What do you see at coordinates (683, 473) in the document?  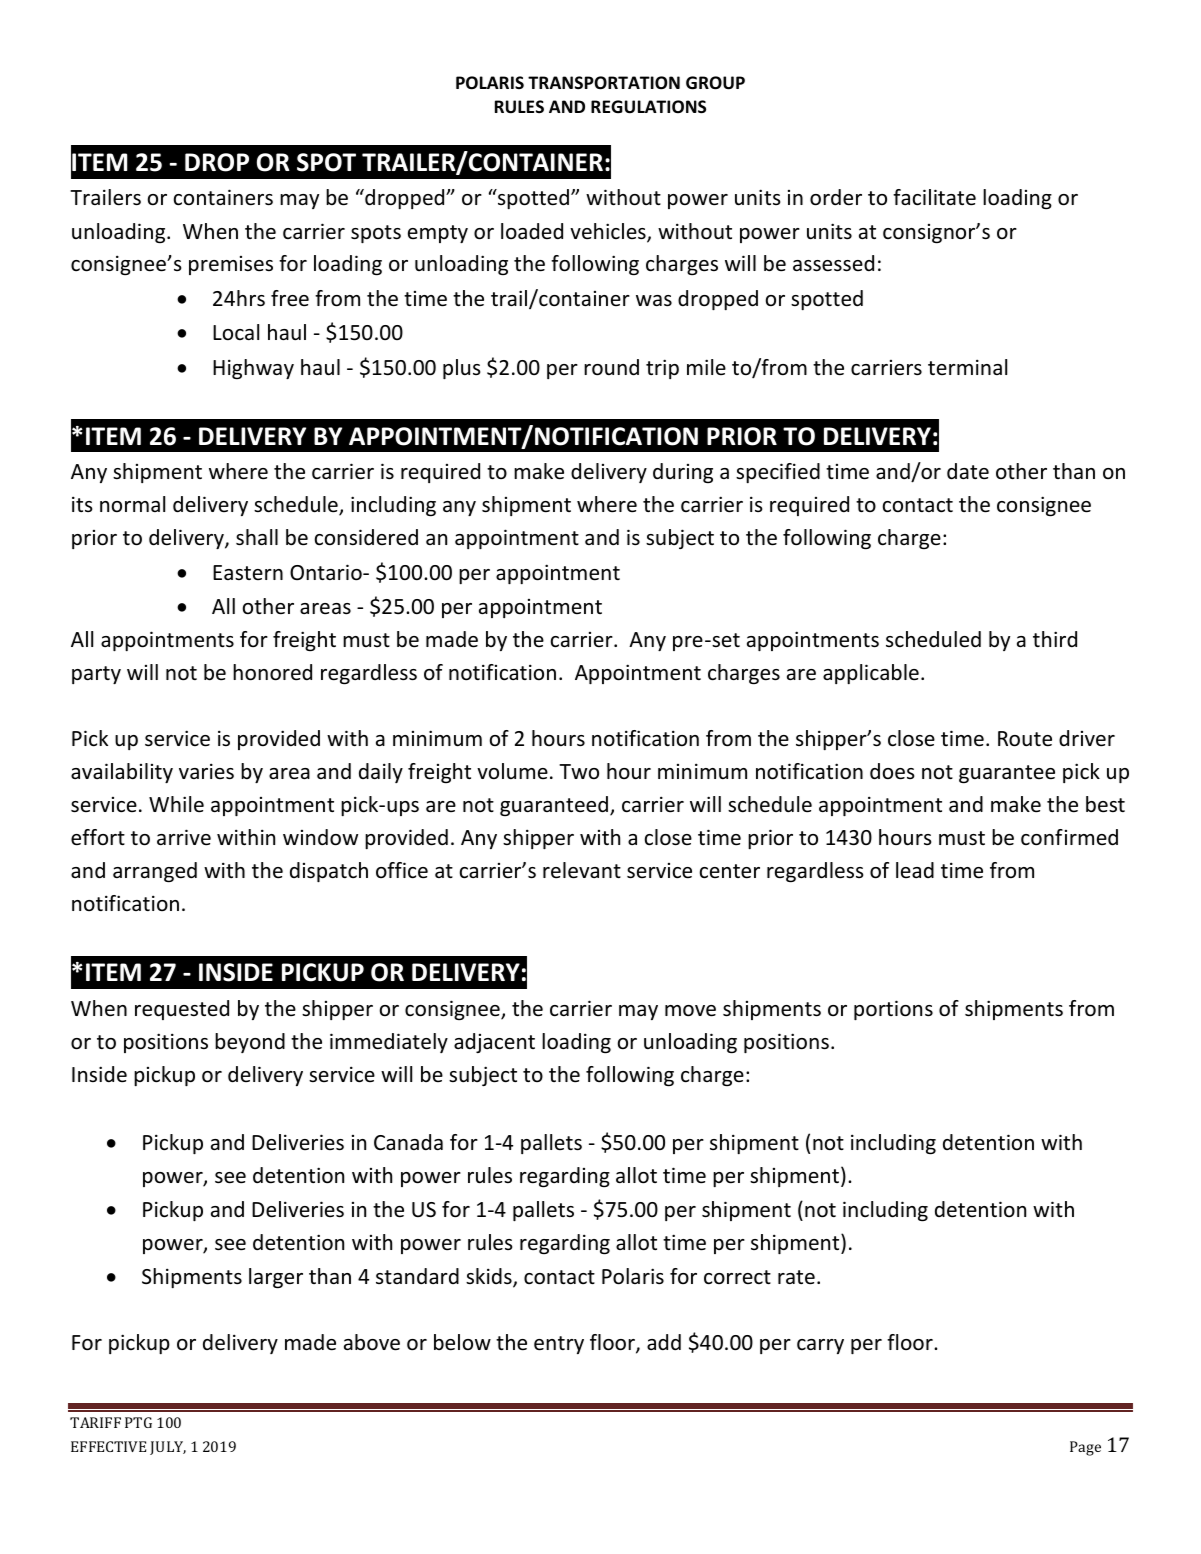 I see `during` at bounding box center [683, 473].
